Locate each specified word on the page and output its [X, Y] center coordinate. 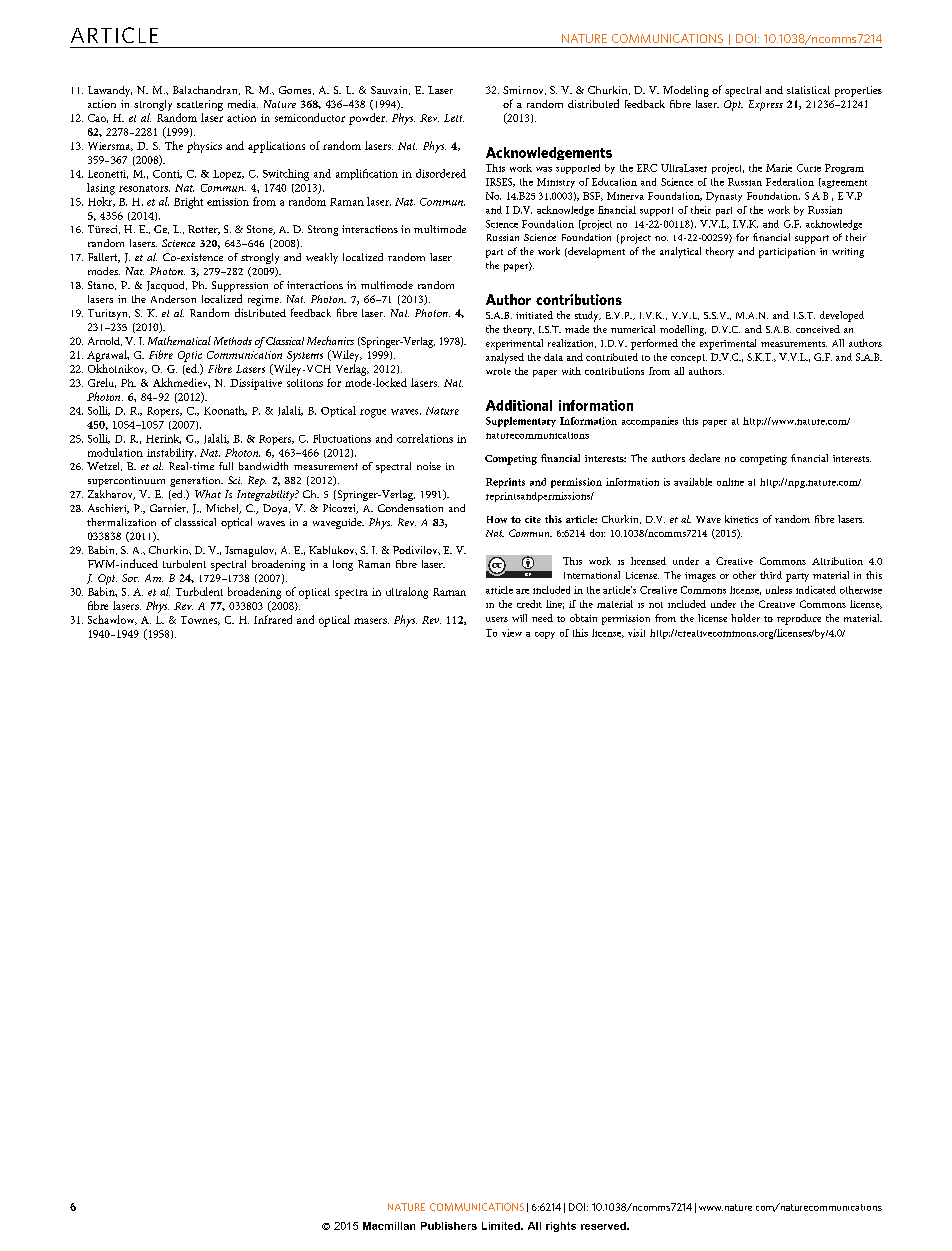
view [512, 633]
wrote [498, 371]
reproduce [799, 619]
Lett [454, 118]
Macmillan [389, 1226]
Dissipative [256, 384]
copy [545, 635]
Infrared [273, 619]
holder [745, 618]
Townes [200, 620]
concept [689, 358]
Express [766, 105]
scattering [200, 105]
